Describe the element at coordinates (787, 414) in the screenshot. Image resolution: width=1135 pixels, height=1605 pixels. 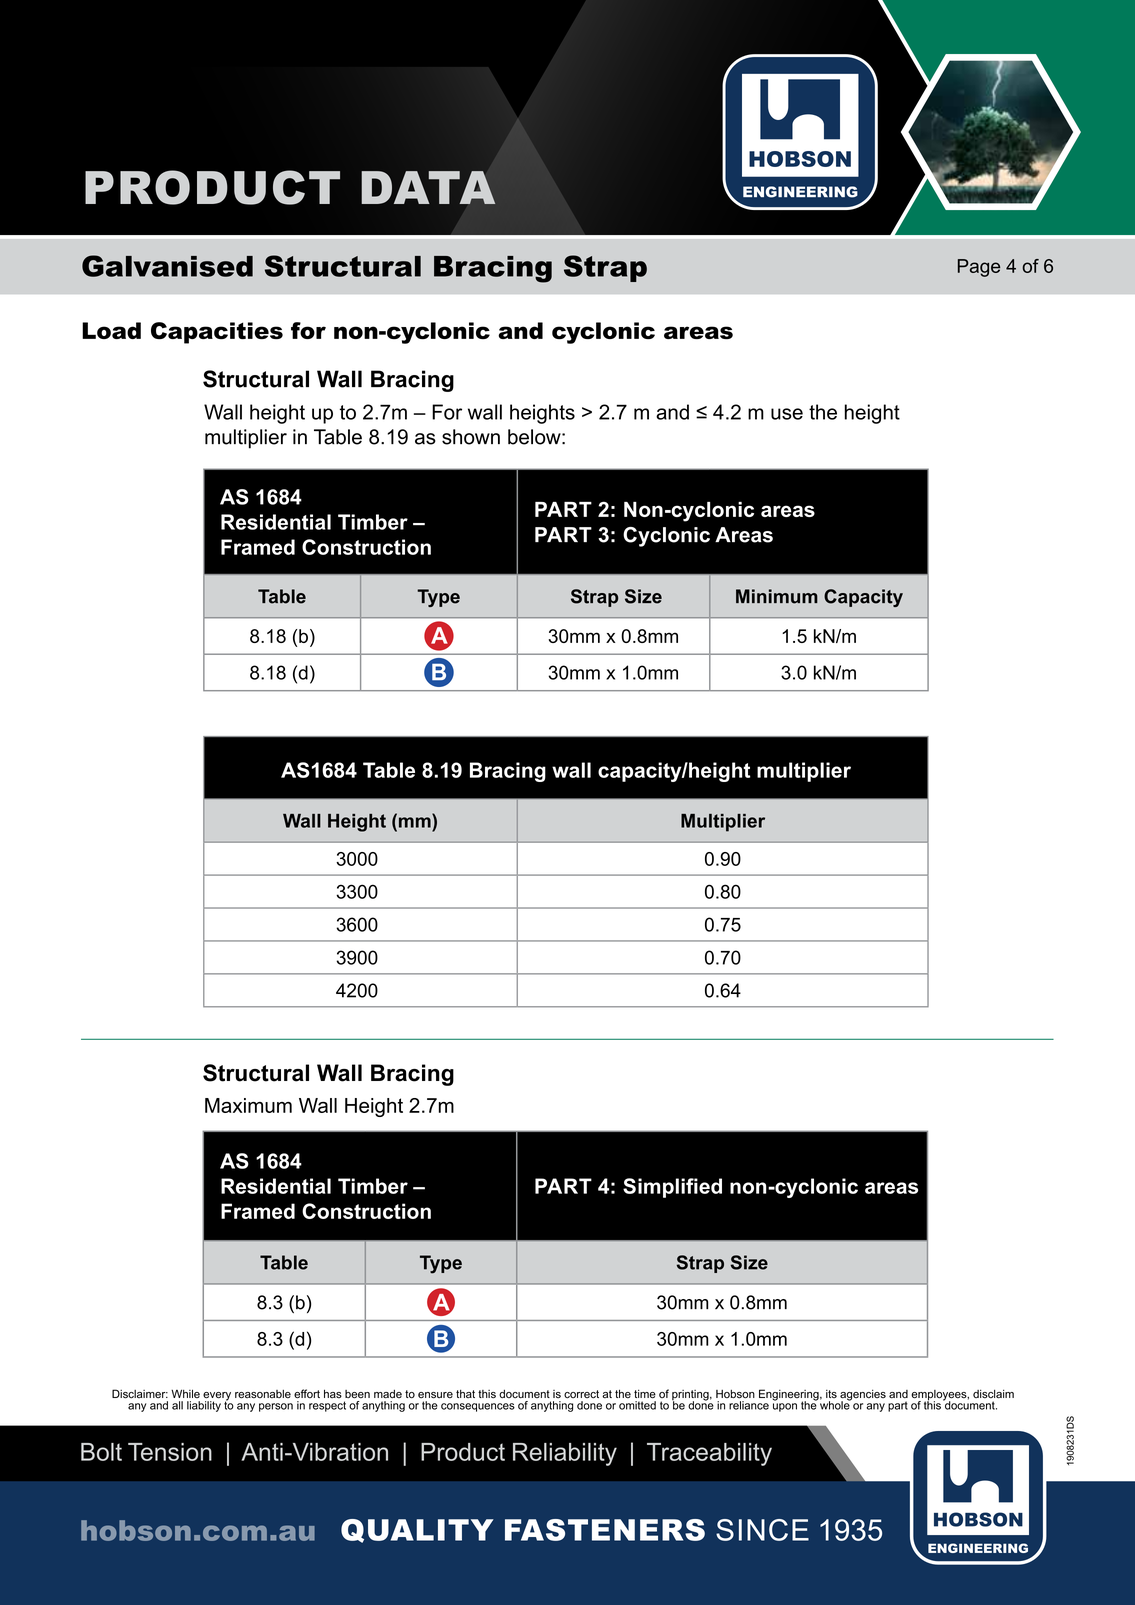
I see `use` at that location.
